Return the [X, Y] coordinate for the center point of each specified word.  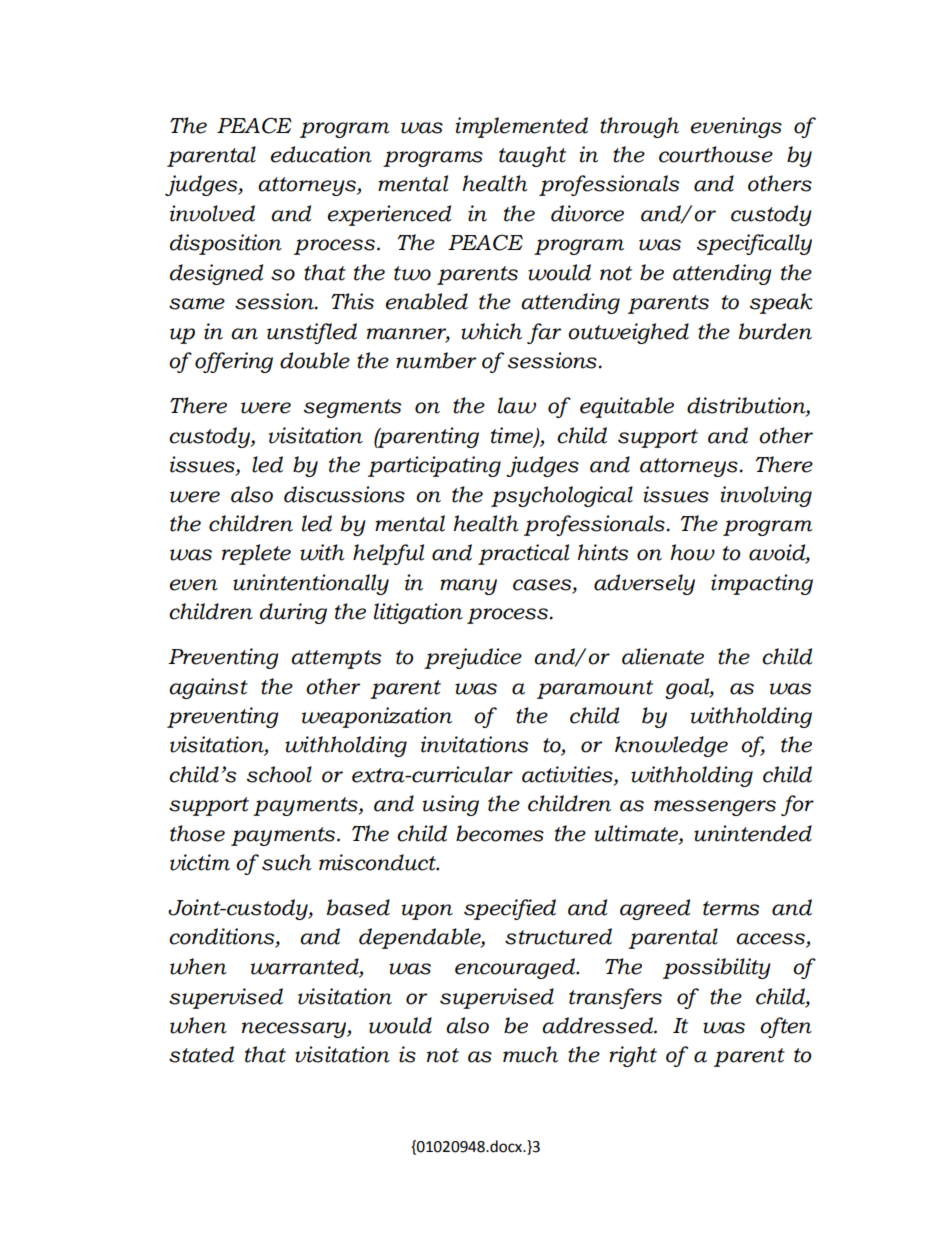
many [468, 587]
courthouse [716, 154]
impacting [762, 584]
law [517, 405]
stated [201, 1054]
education [321, 154]
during [293, 613]
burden [775, 331]
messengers [715, 808]
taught [532, 156]
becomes [500, 833]
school [279, 774]
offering [234, 362]
